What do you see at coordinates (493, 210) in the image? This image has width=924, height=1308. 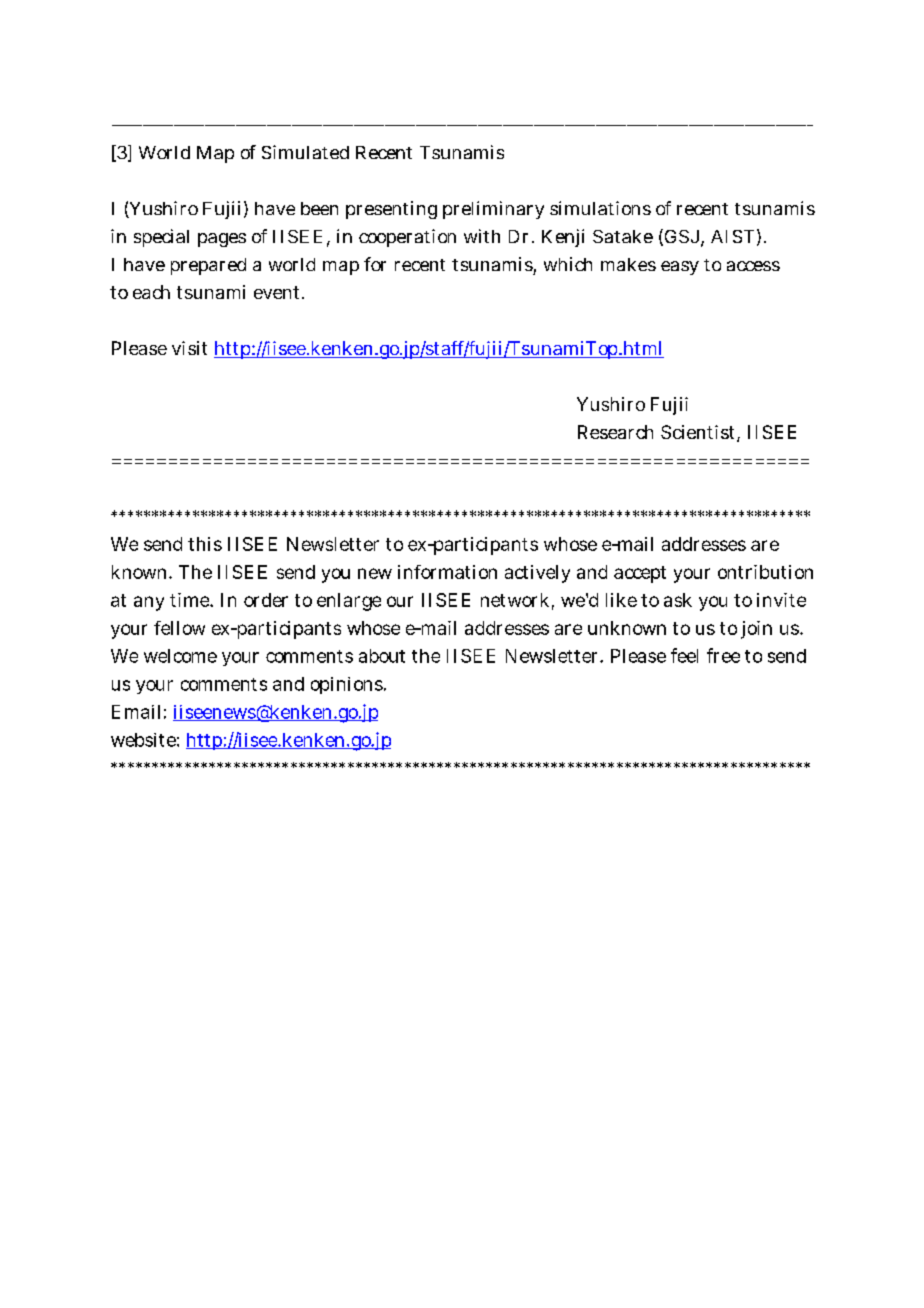 I see `preliminary` at bounding box center [493, 210].
